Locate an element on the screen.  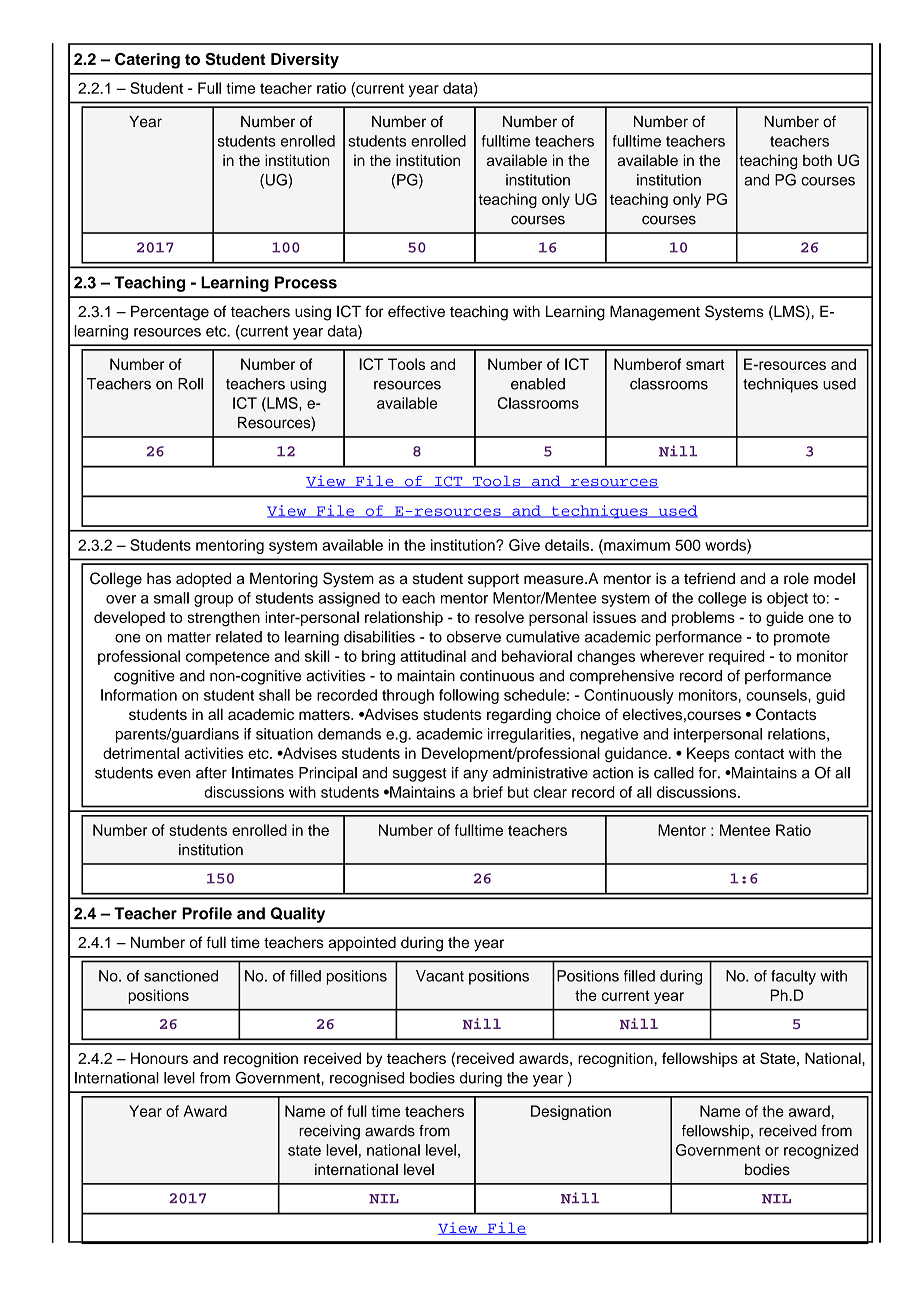
recognized is located at coordinates (821, 1151).
